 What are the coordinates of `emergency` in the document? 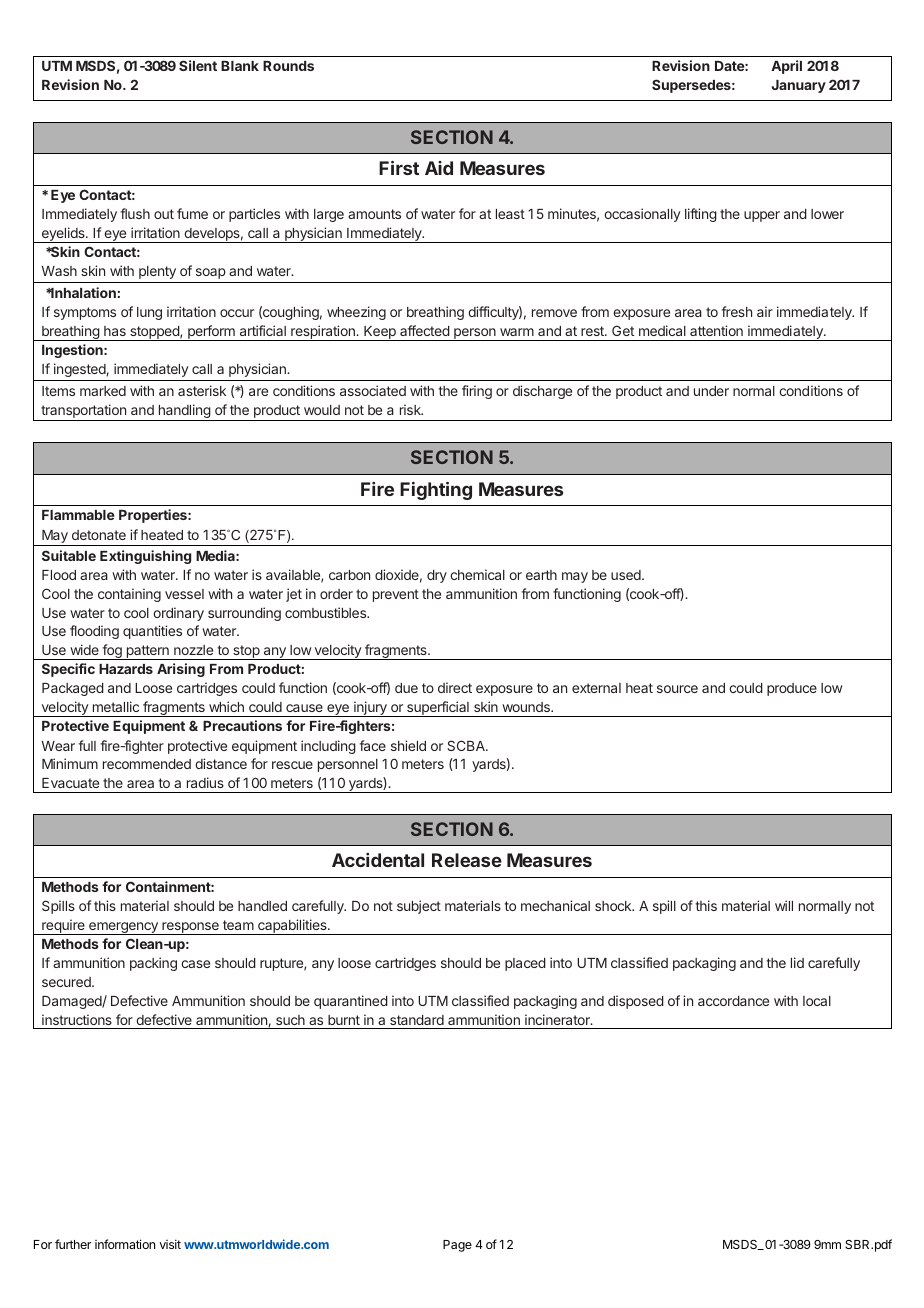 It's located at (123, 928).
